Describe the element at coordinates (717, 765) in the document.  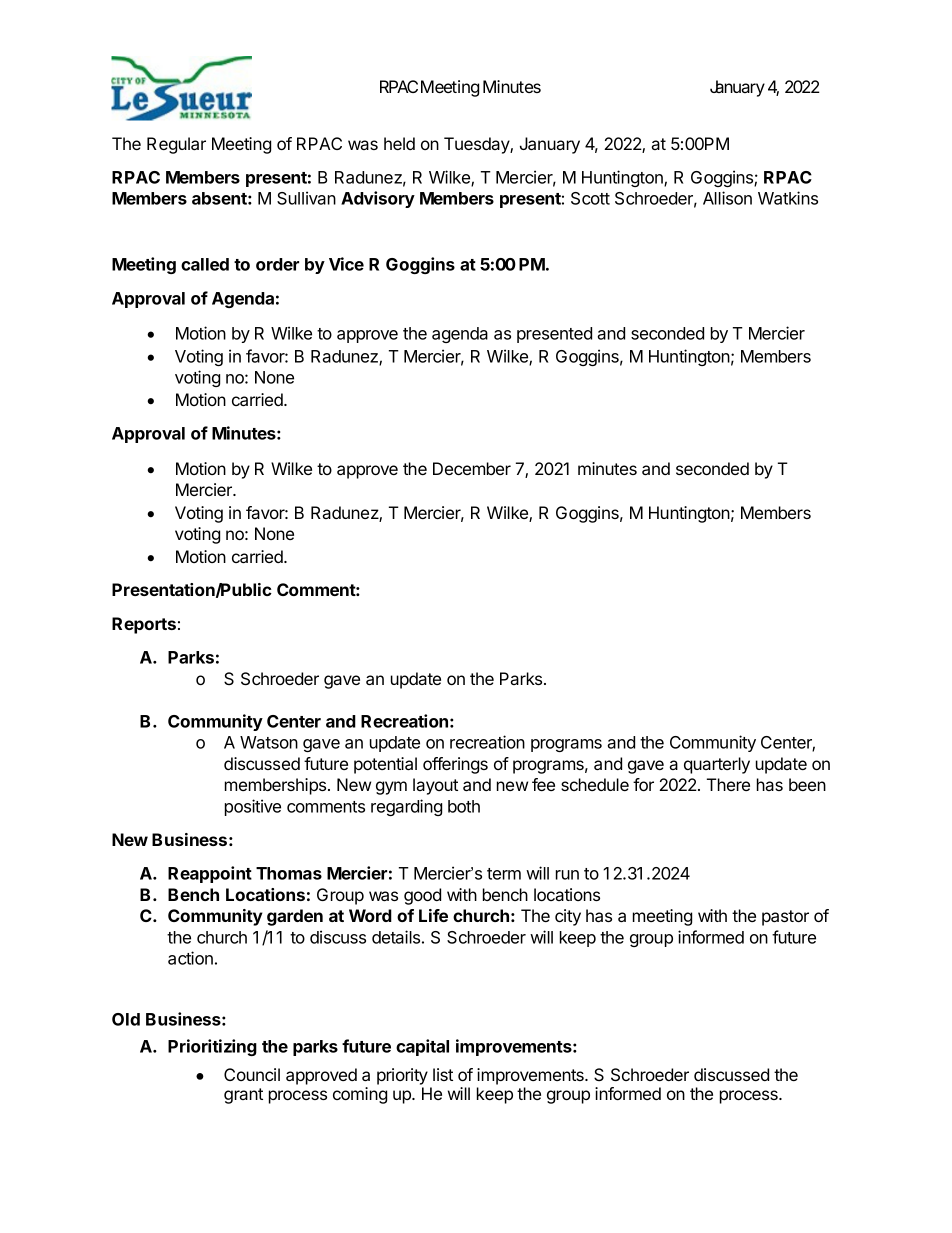
I see `quarterly` at that location.
